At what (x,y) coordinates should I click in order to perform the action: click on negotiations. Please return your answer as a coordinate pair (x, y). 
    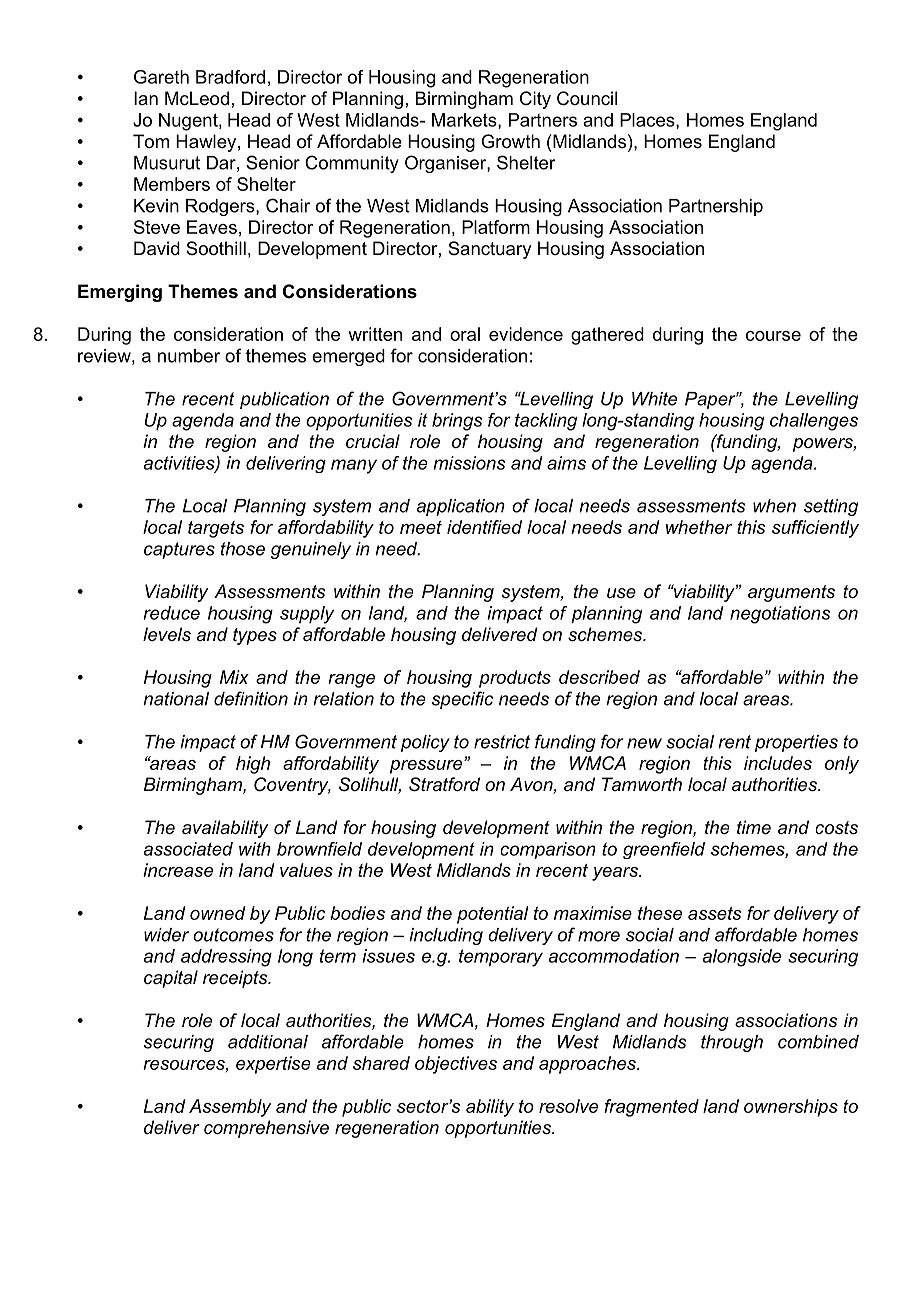
    Looking at the image, I should click on (780, 615).
